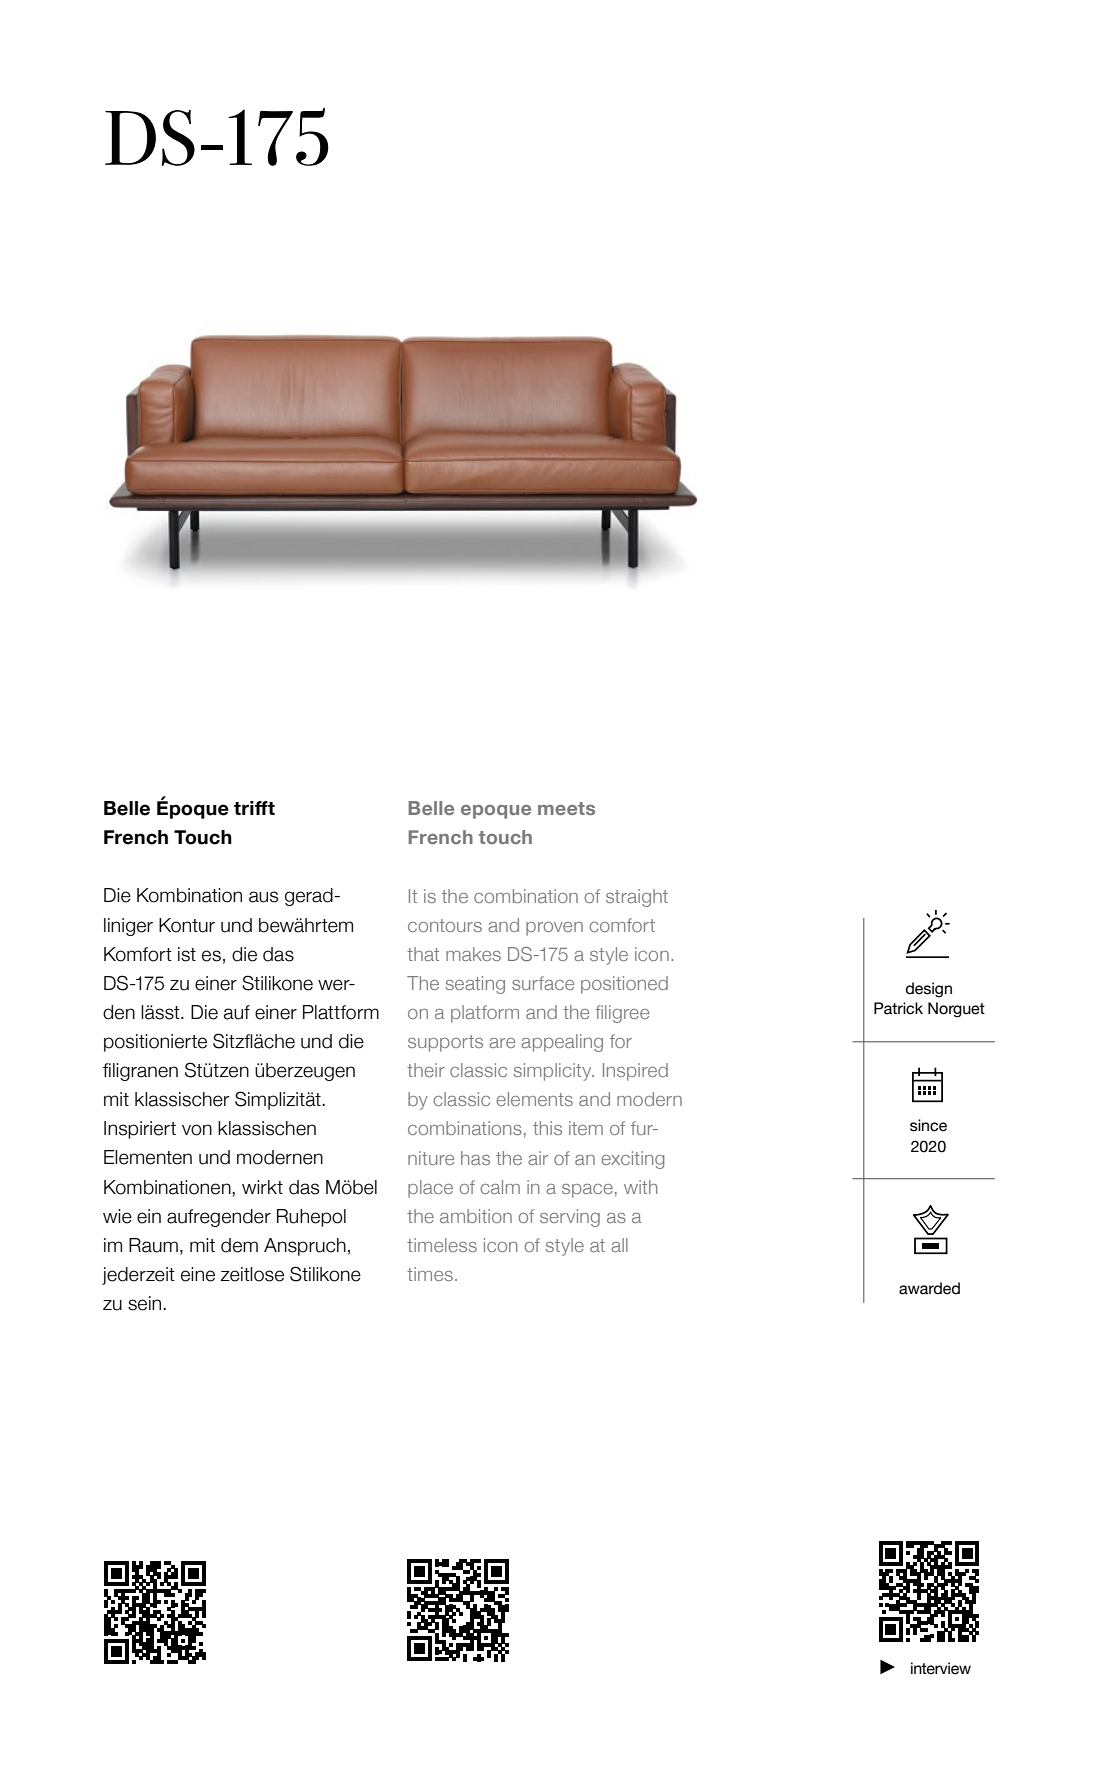  What do you see at coordinates (928, 1125) in the screenshot?
I see `since` at bounding box center [928, 1125].
